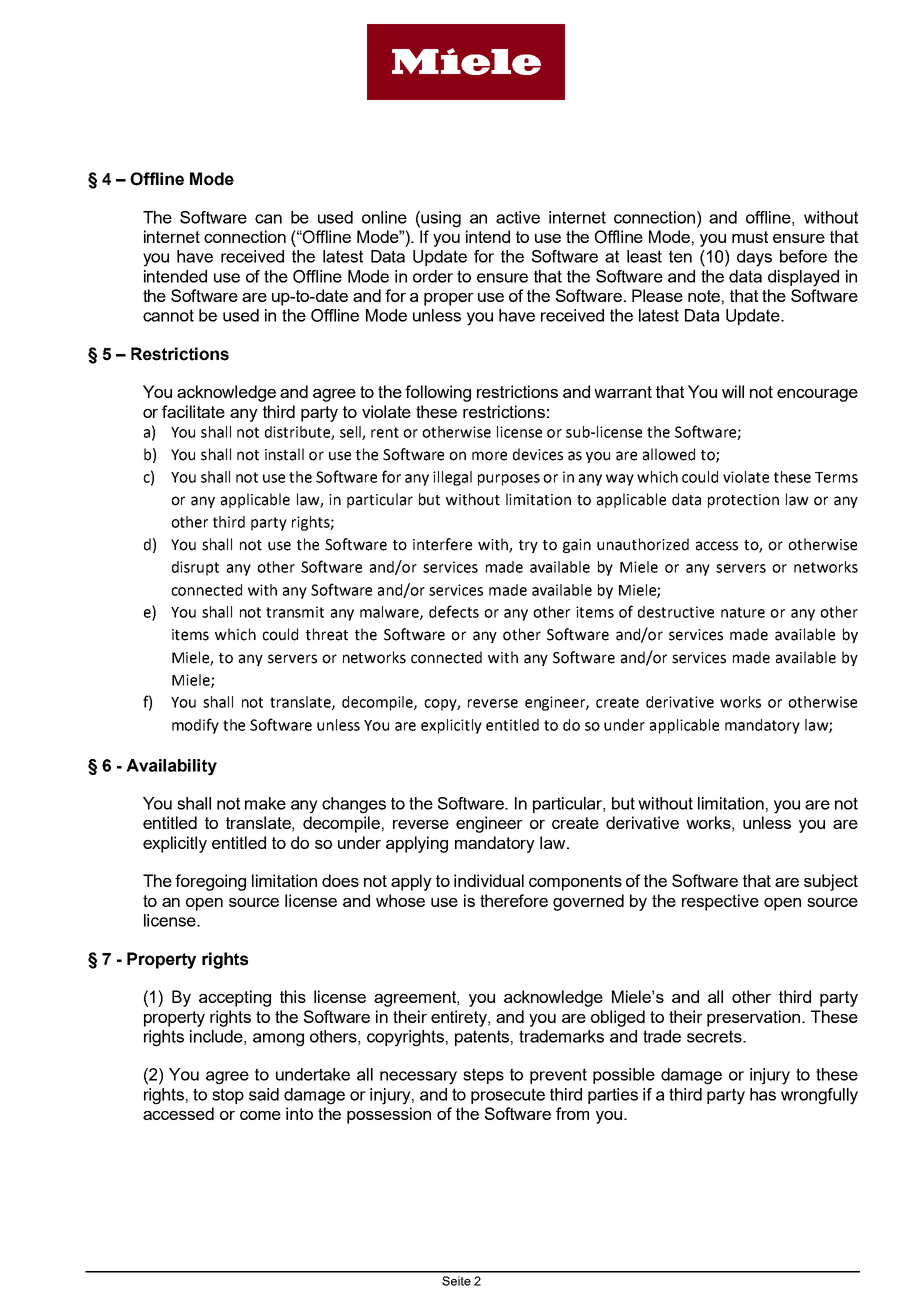 The height and width of the screenshot is (1308, 924). I want to click on therefore, so click(514, 900).
